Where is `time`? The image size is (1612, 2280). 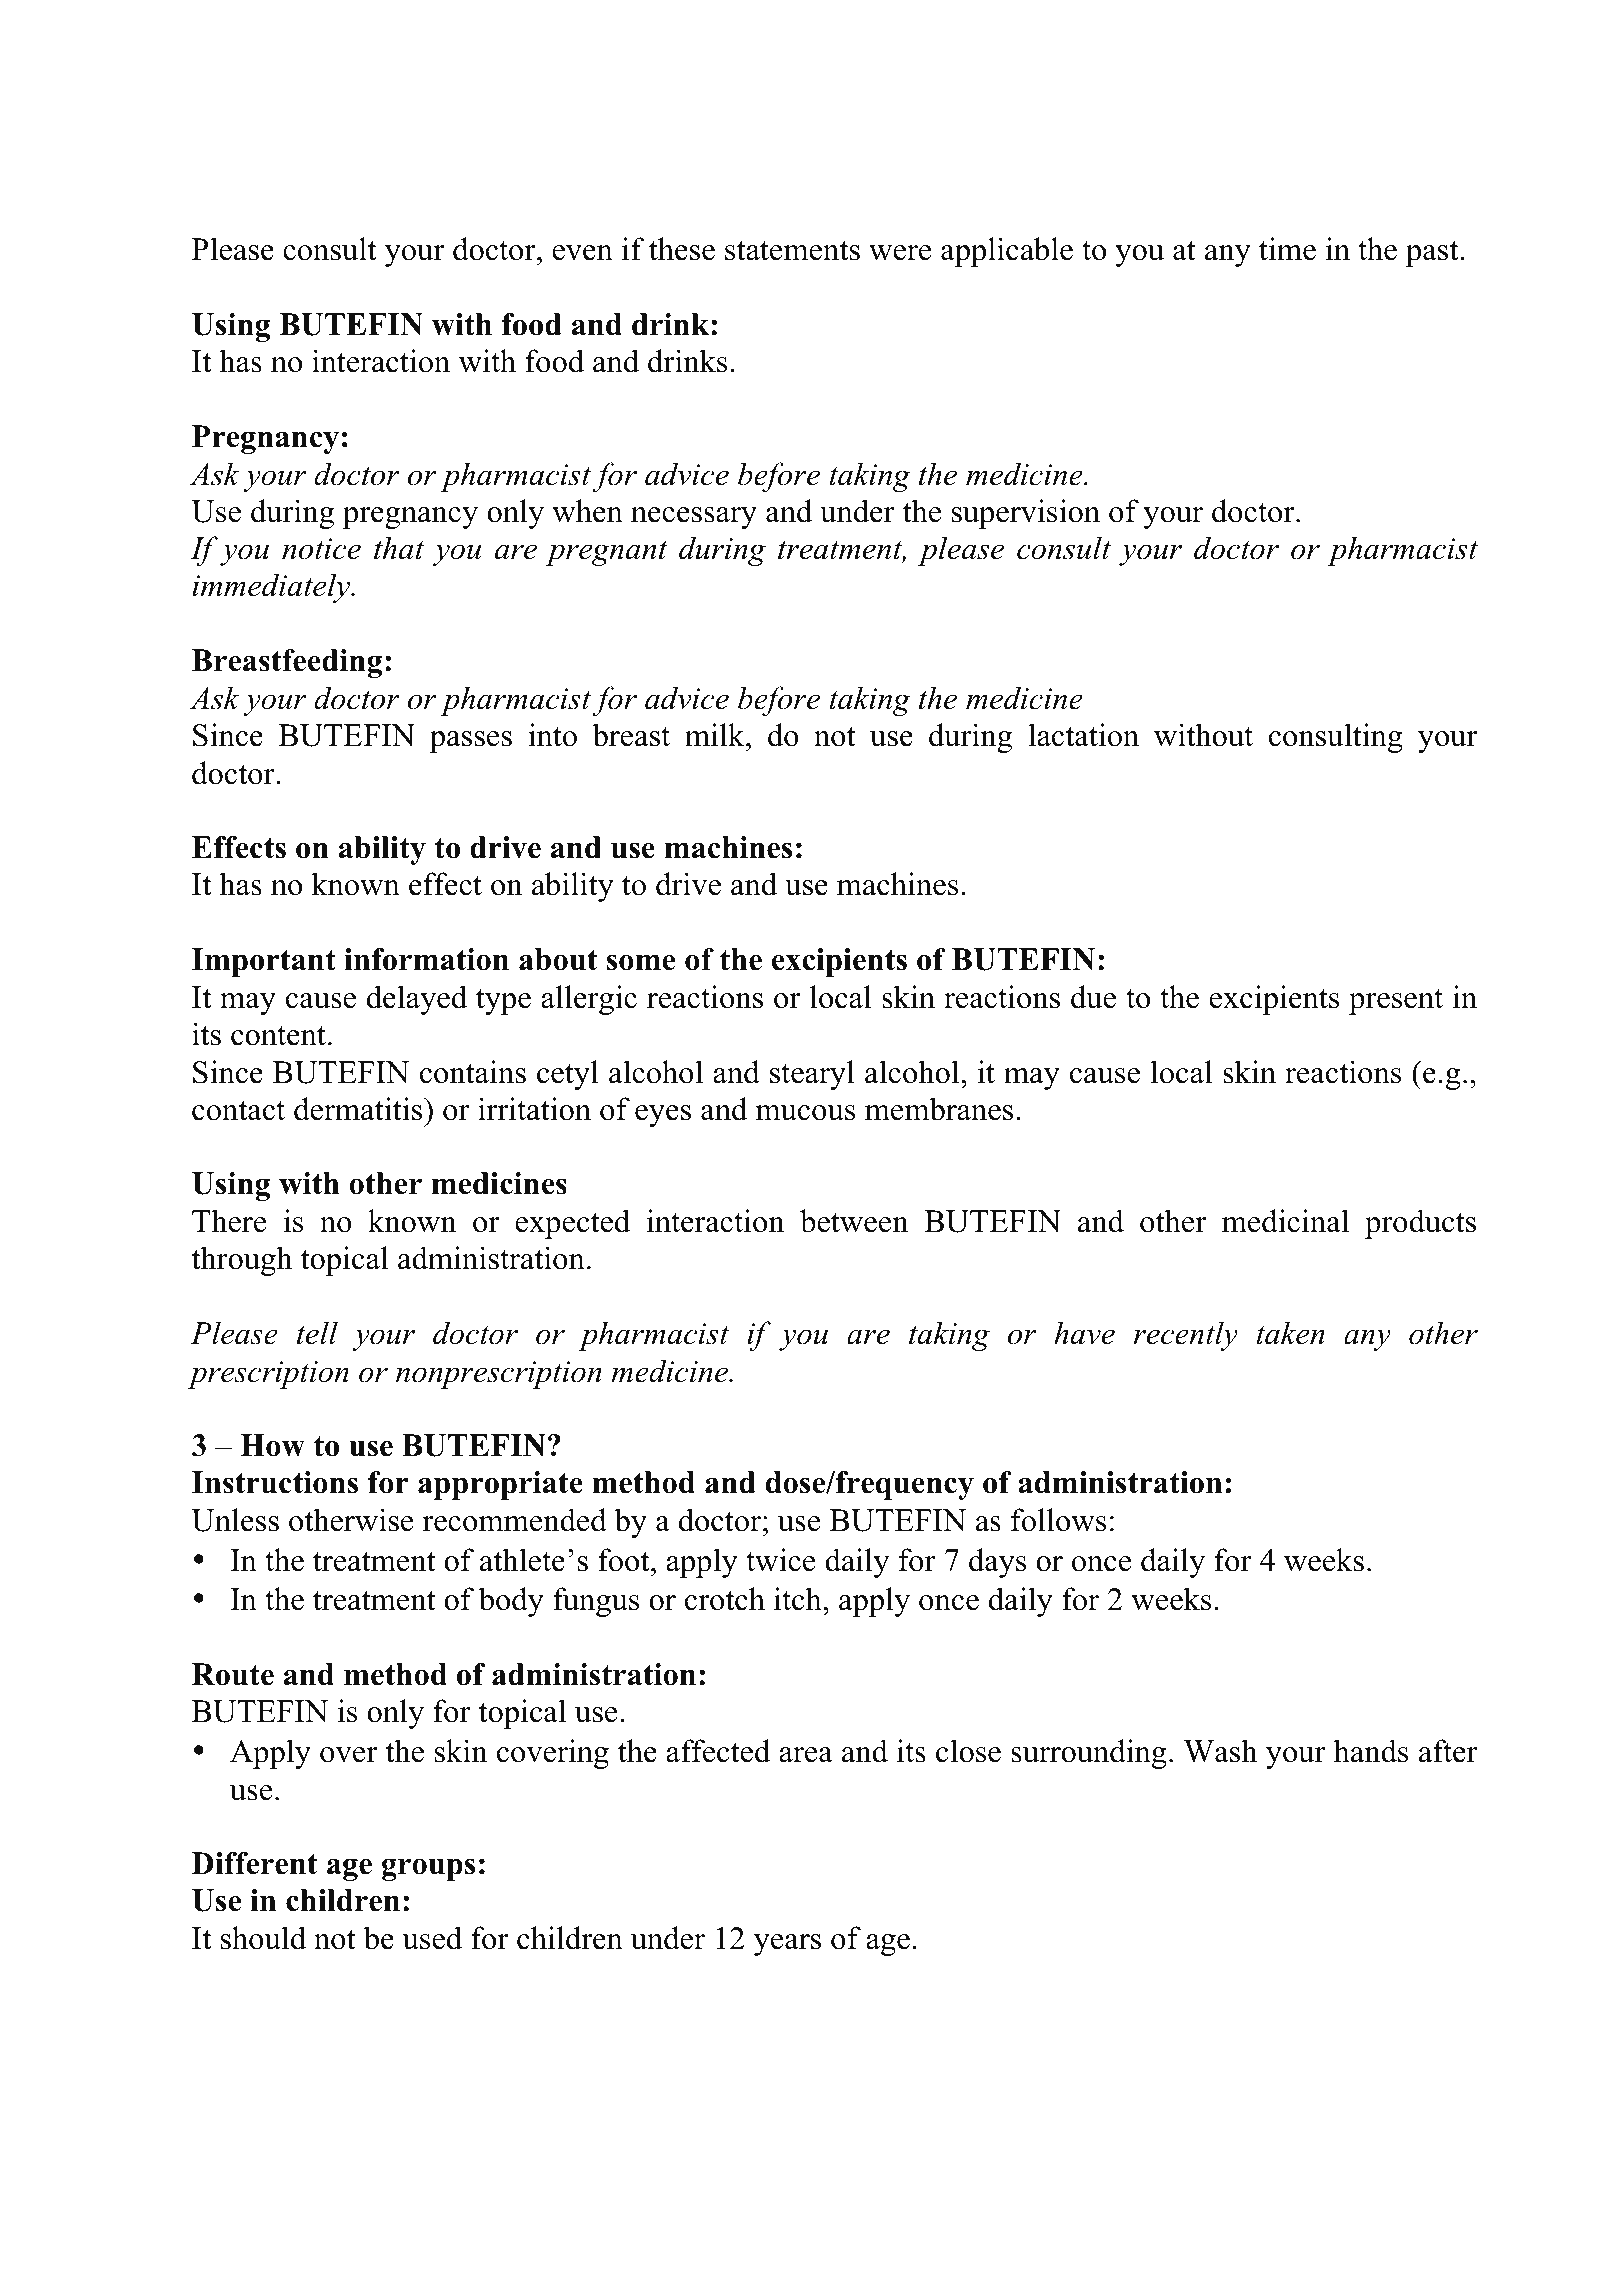 time is located at coordinates (1287, 249).
